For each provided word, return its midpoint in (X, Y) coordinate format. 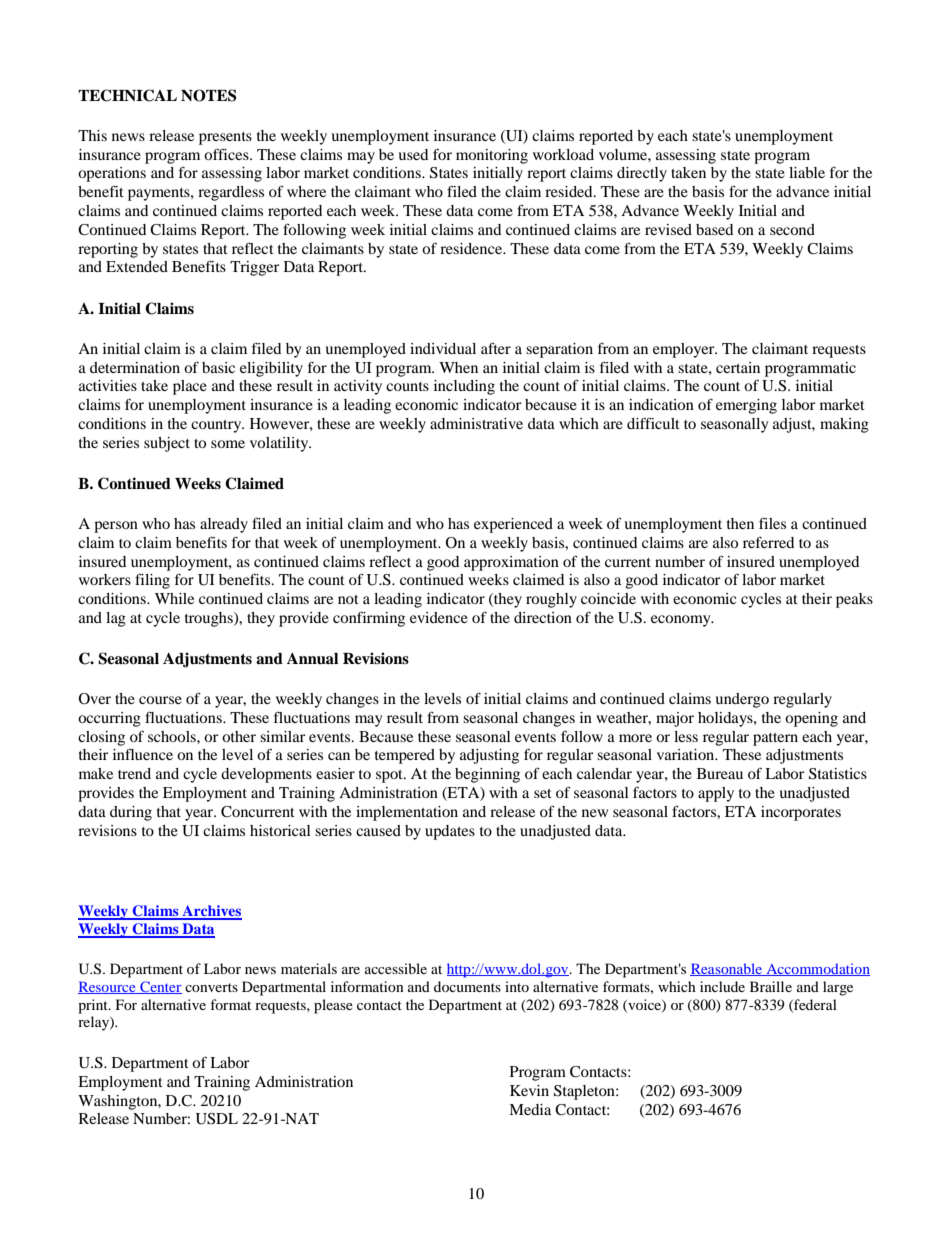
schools (173, 736)
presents (225, 138)
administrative (476, 423)
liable (807, 172)
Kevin (529, 1090)
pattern (775, 739)
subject (167, 444)
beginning (487, 775)
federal (814, 1005)
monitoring (492, 156)
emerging (746, 406)
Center (160, 987)
